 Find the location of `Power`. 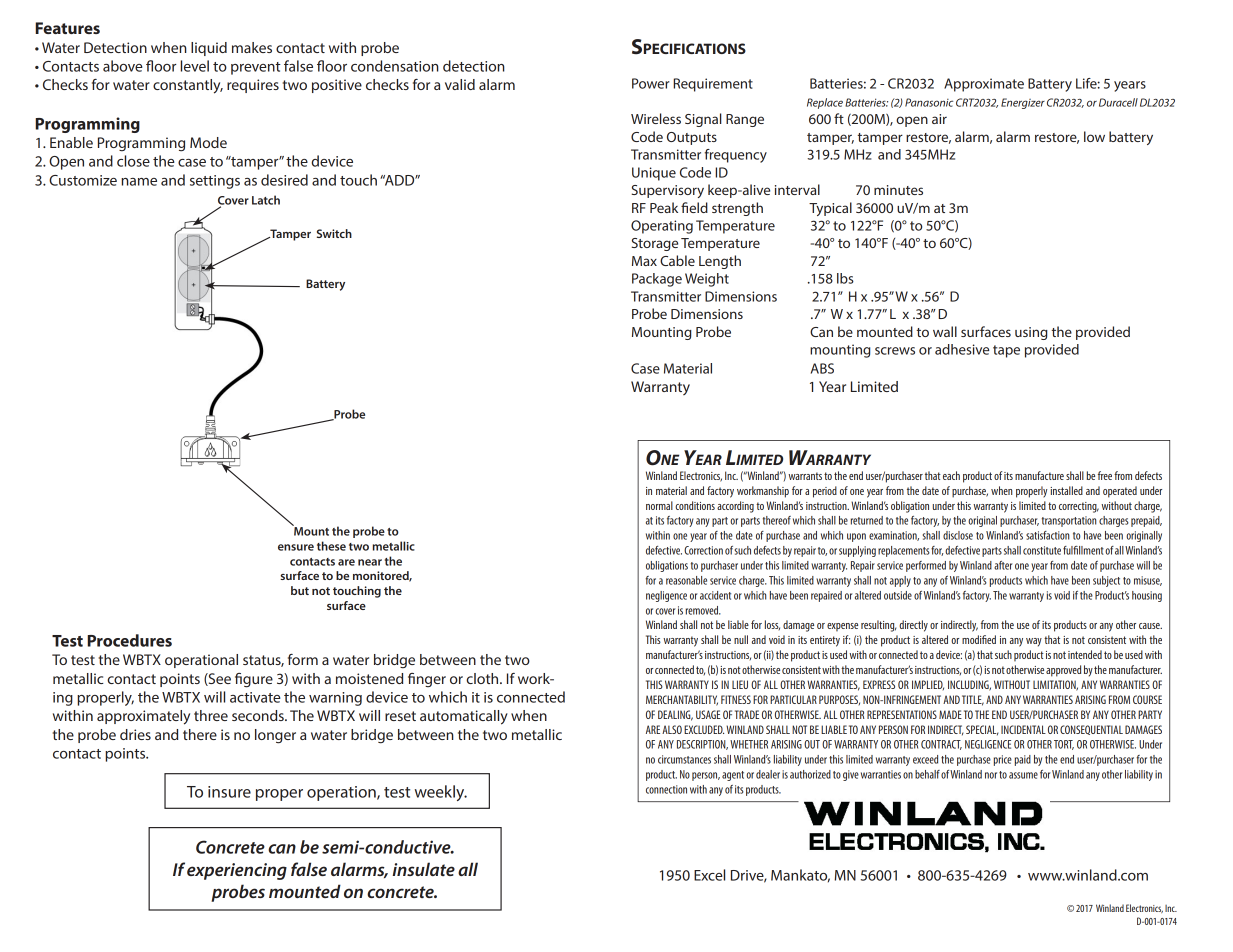

Power is located at coordinates (651, 83).
